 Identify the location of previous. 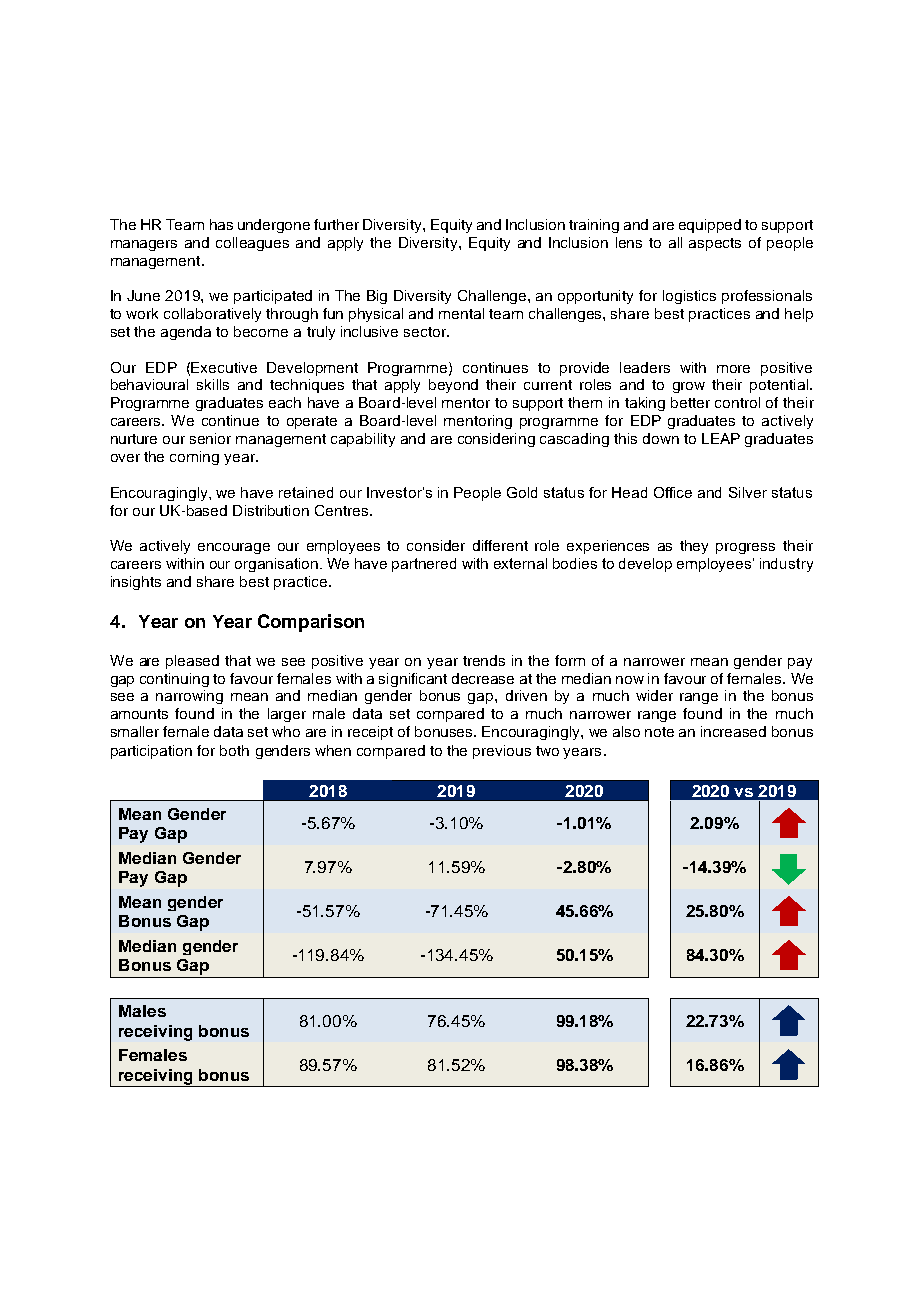
(502, 752).
